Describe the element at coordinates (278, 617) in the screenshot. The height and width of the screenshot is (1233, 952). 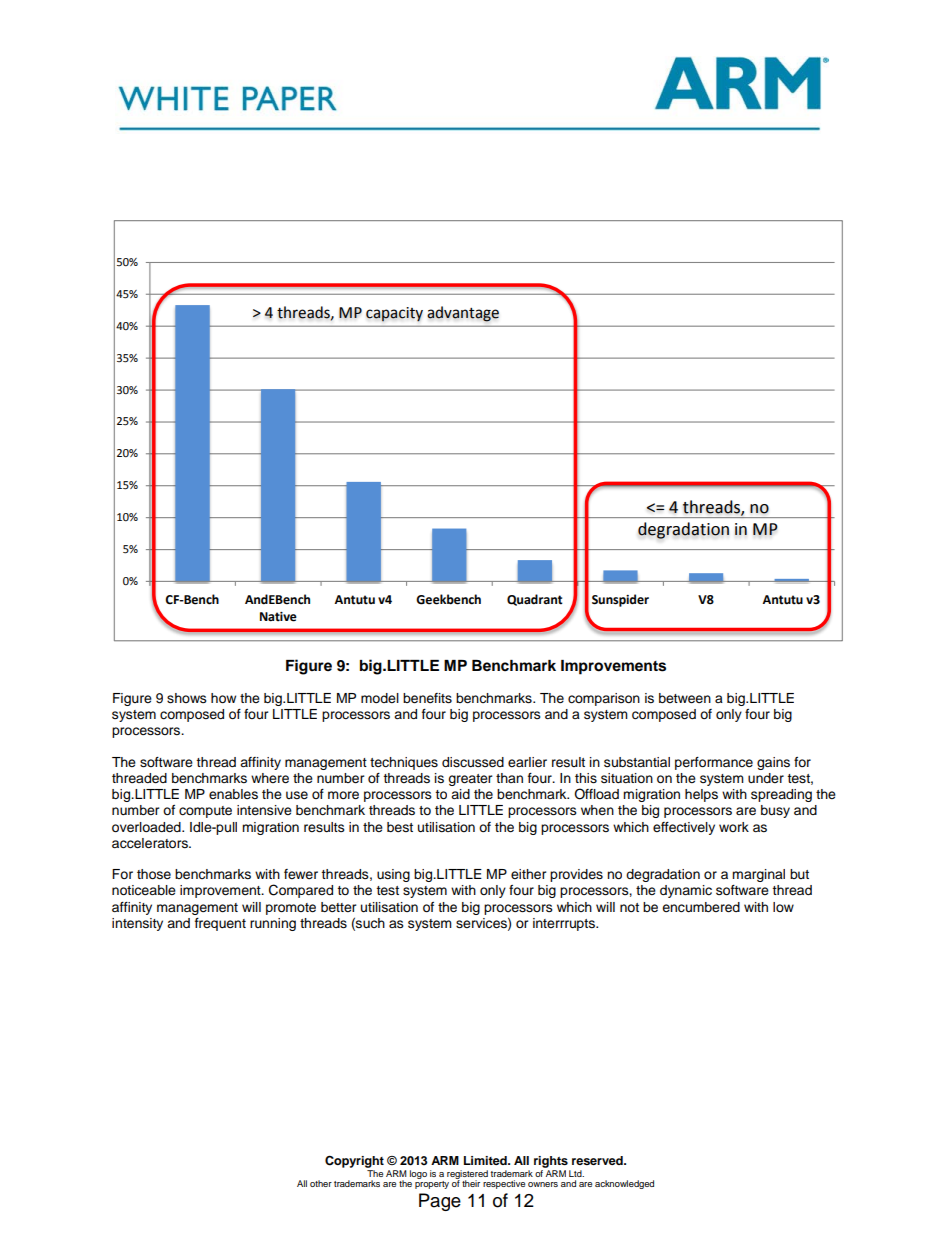
I see `Native` at that location.
